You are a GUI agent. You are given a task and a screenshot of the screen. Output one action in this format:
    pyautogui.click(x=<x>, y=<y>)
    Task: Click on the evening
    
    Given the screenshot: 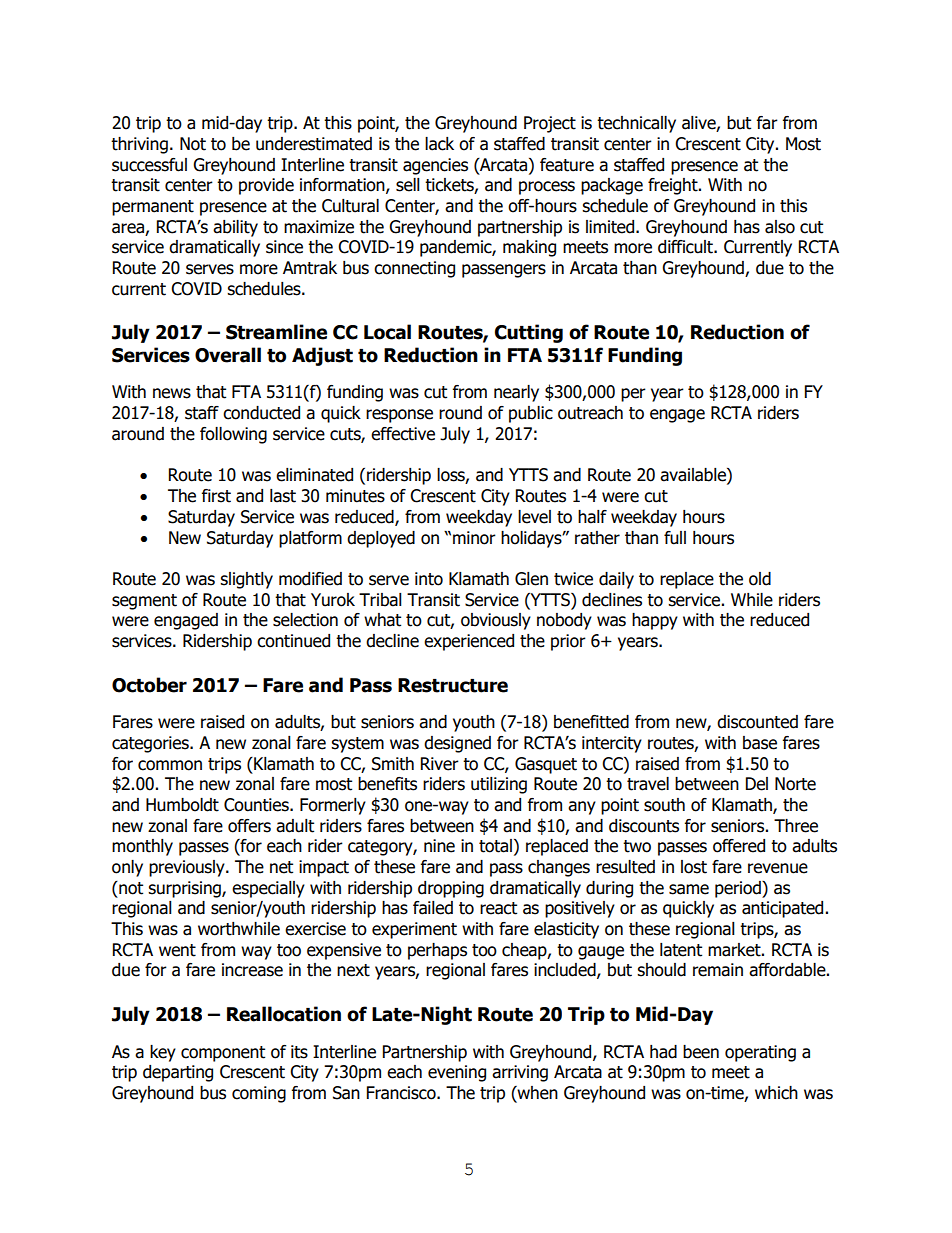 What is the action you would take?
    pyautogui.click(x=457, y=1073)
